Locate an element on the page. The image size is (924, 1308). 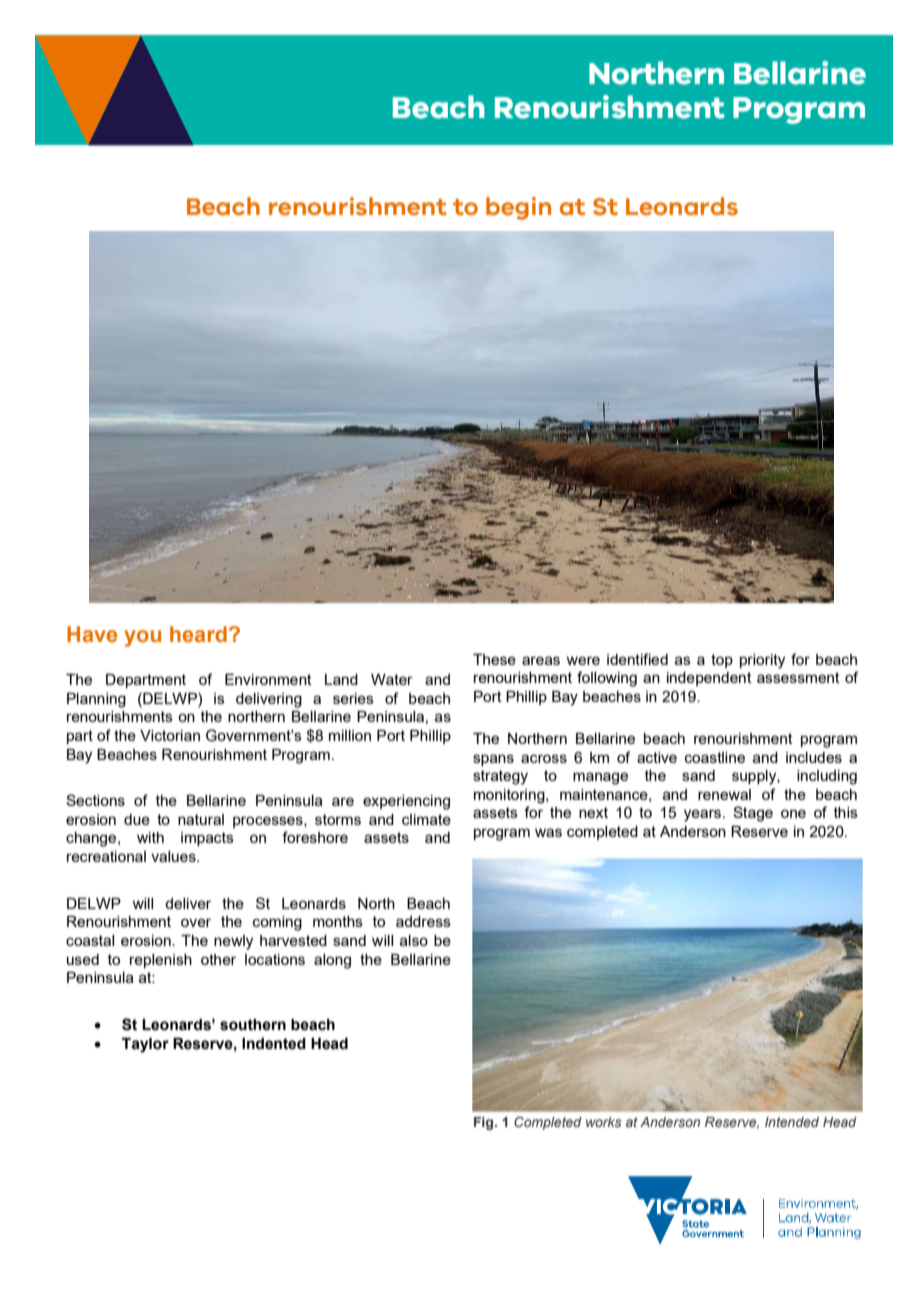
begin is located at coordinates (518, 208).
